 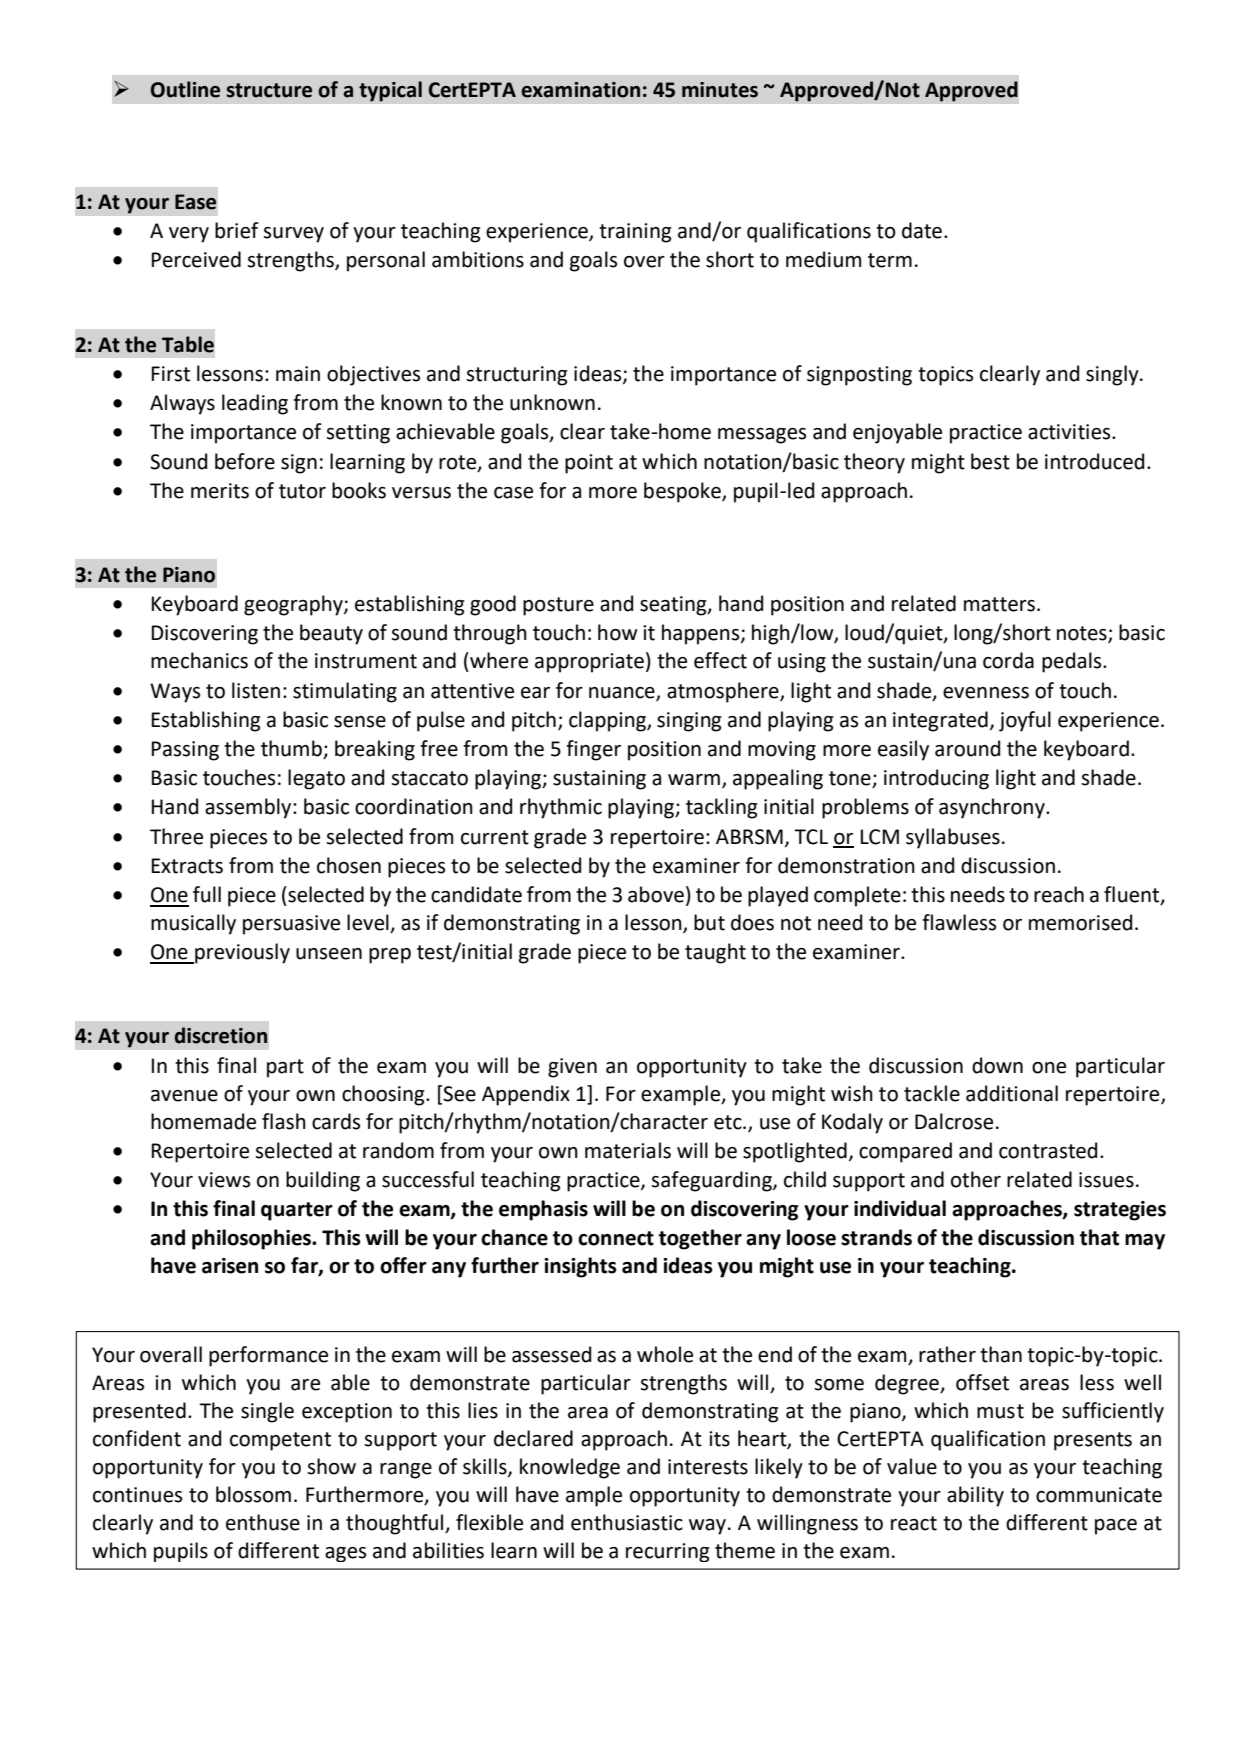 What do you see at coordinates (269, 90) in the page?
I see `structure` at bounding box center [269, 90].
